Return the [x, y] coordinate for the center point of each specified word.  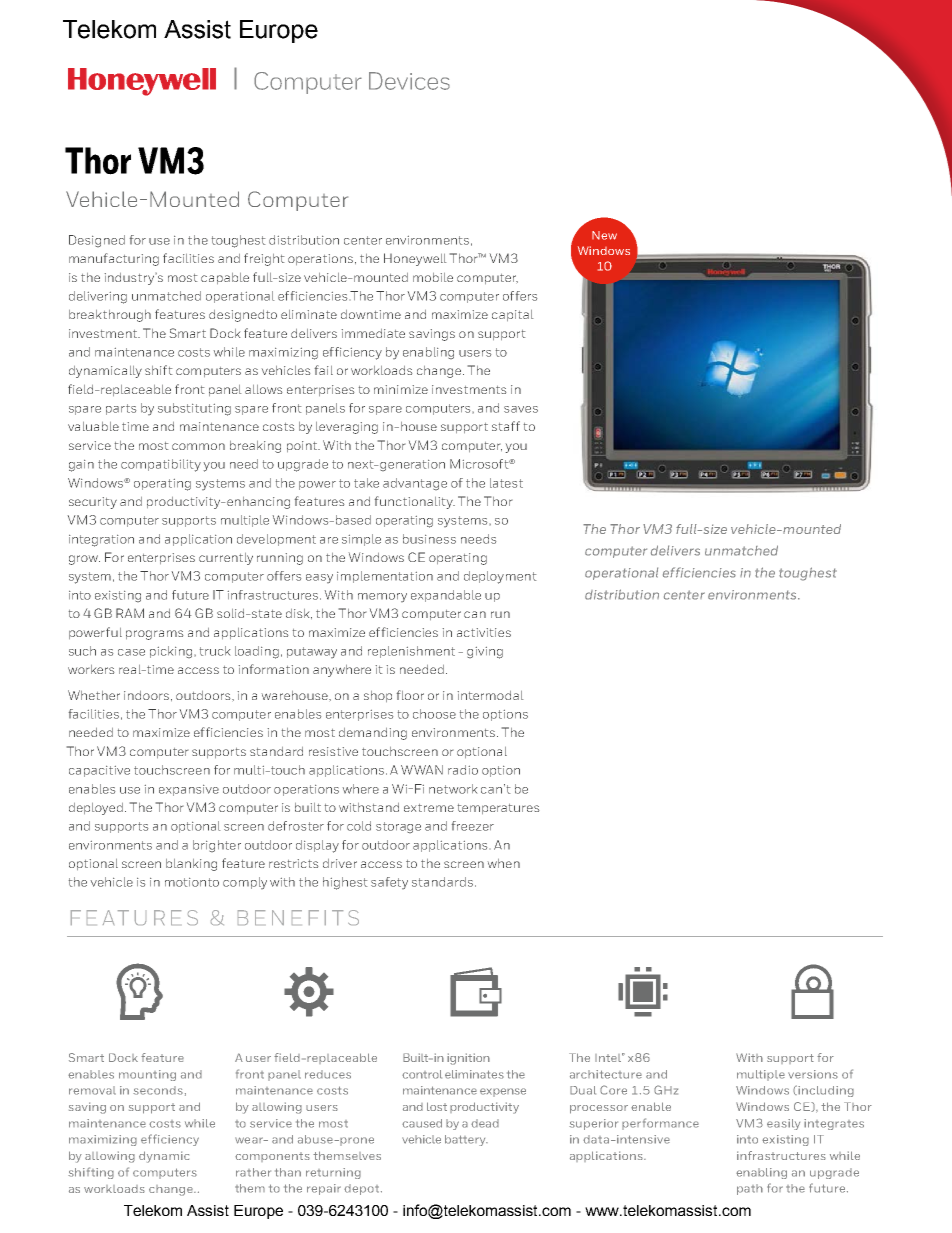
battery [466, 1140]
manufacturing [114, 259]
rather [253, 1172]
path [750, 1189]
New [604, 235]
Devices [409, 81]
